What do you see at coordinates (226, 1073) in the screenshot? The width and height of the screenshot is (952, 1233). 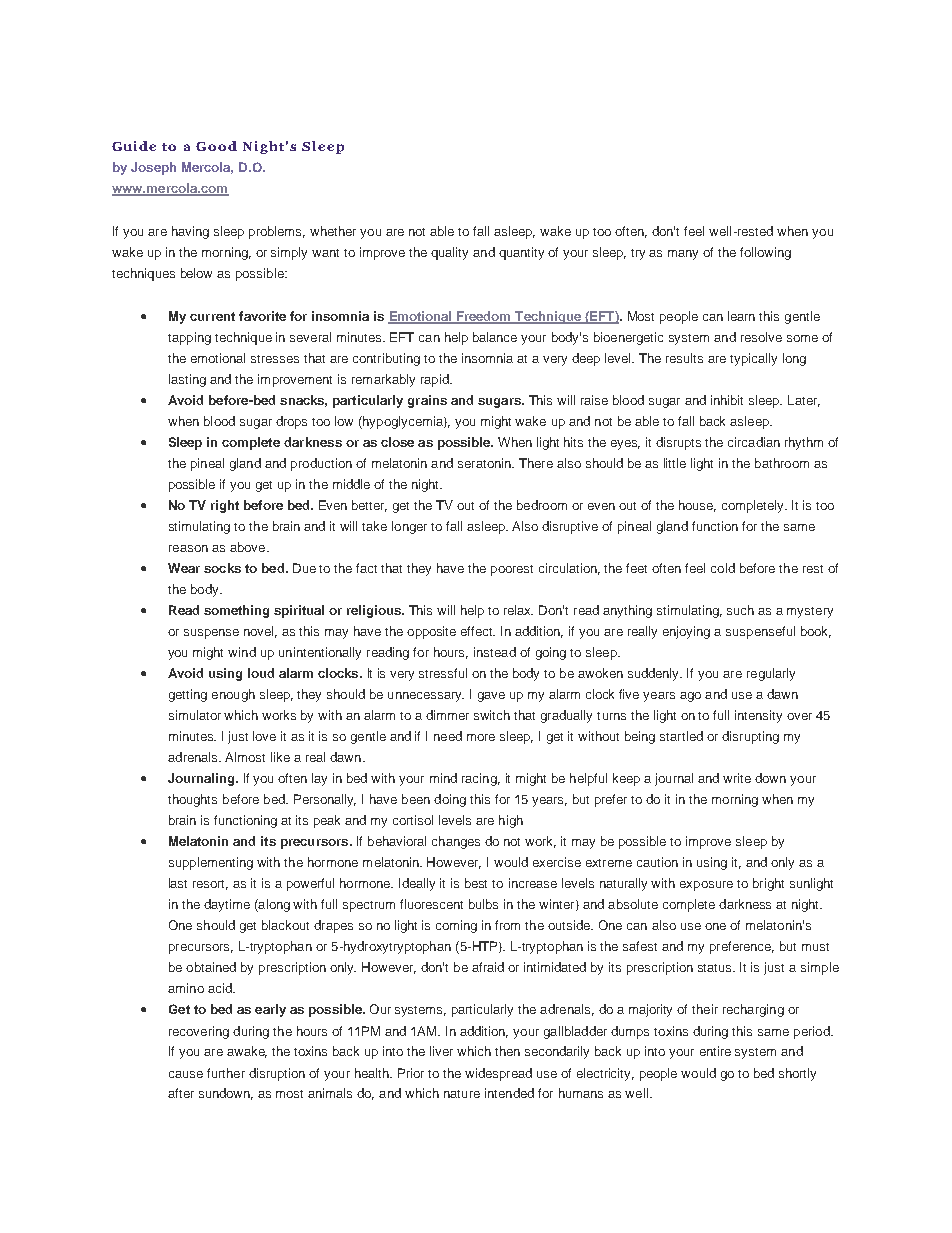 I see `further` at bounding box center [226, 1073].
